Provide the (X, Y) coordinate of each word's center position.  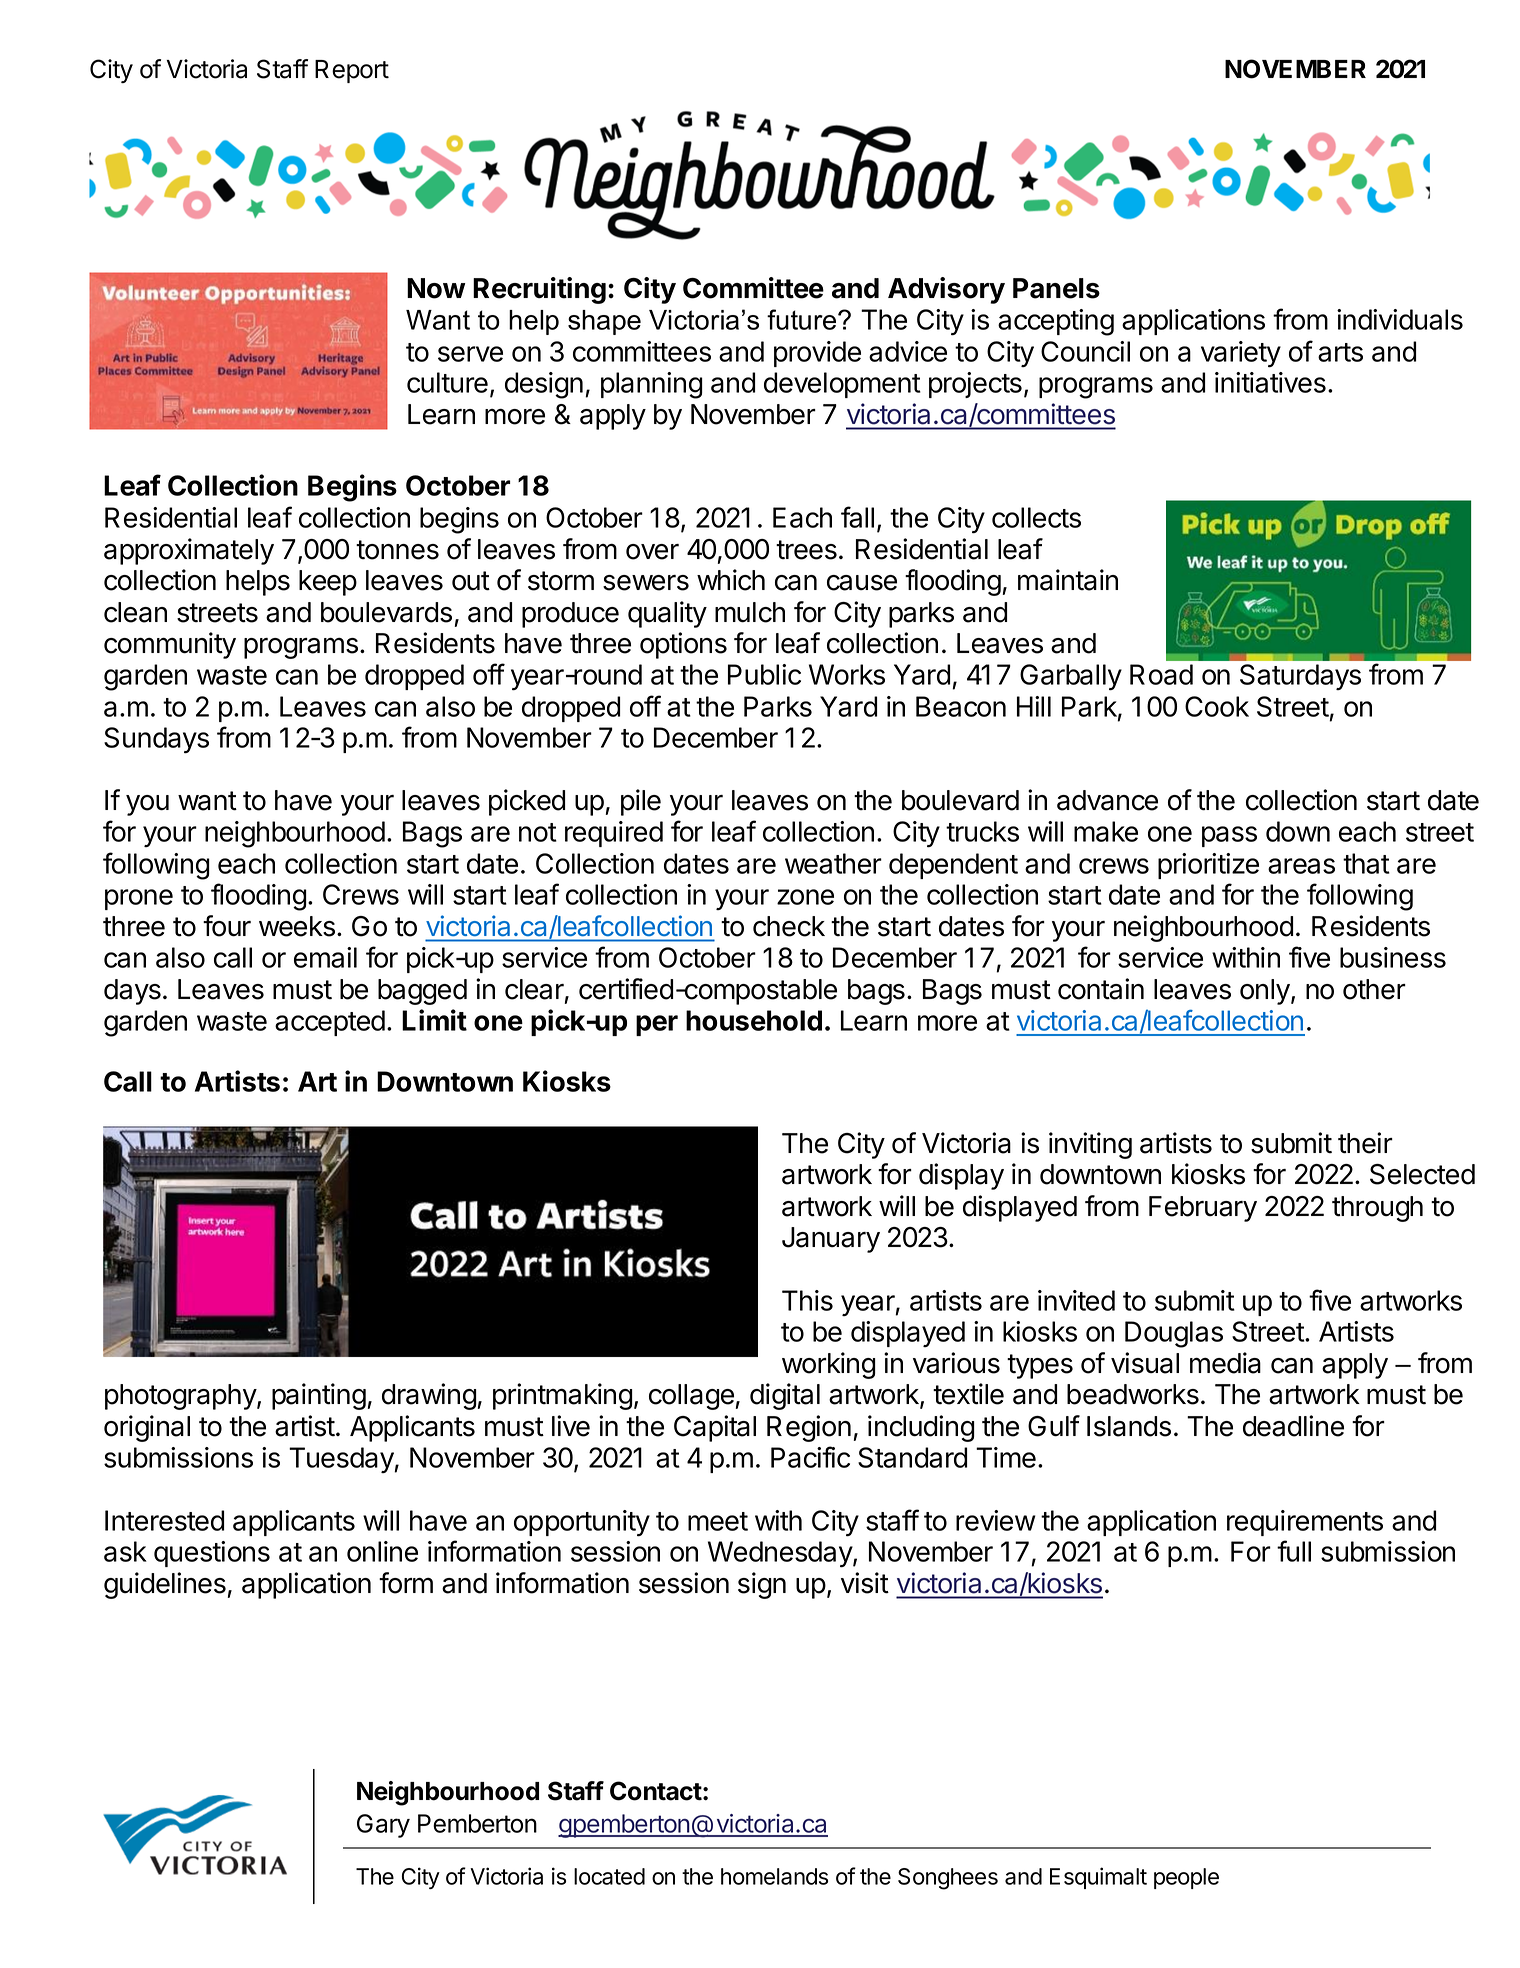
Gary (383, 1826)
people (1186, 1878)
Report (352, 71)
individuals (1400, 319)
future (803, 319)
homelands (774, 1876)
